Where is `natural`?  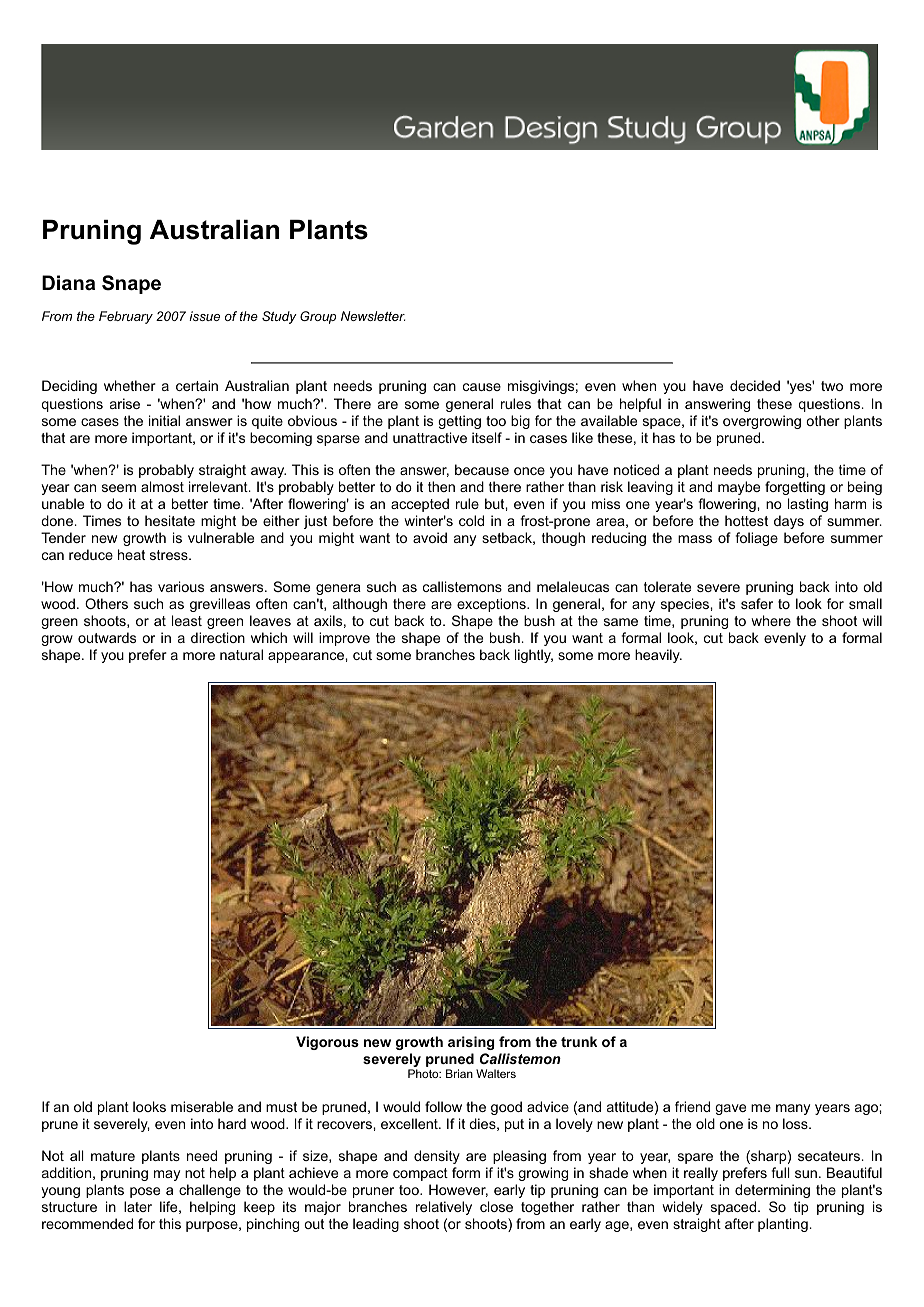 natural is located at coordinates (241, 654).
